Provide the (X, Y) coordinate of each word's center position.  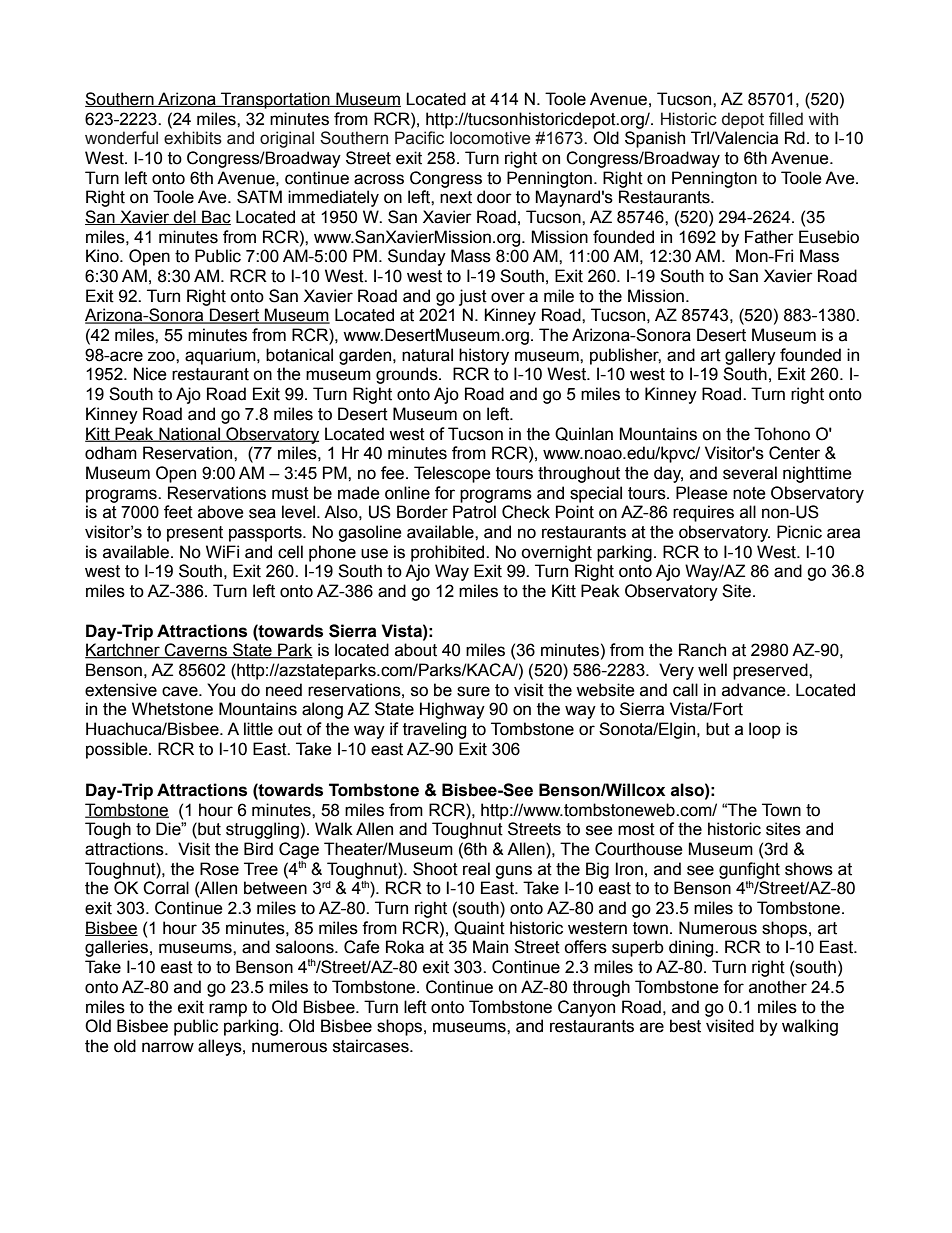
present (195, 534)
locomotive (490, 138)
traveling (434, 730)
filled (786, 119)
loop (765, 730)
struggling (262, 830)
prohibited (449, 553)
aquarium (221, 356)
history (484, 356)
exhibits (193, 138)
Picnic (799, 532)
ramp (228, 1010)
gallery (750, 356)
